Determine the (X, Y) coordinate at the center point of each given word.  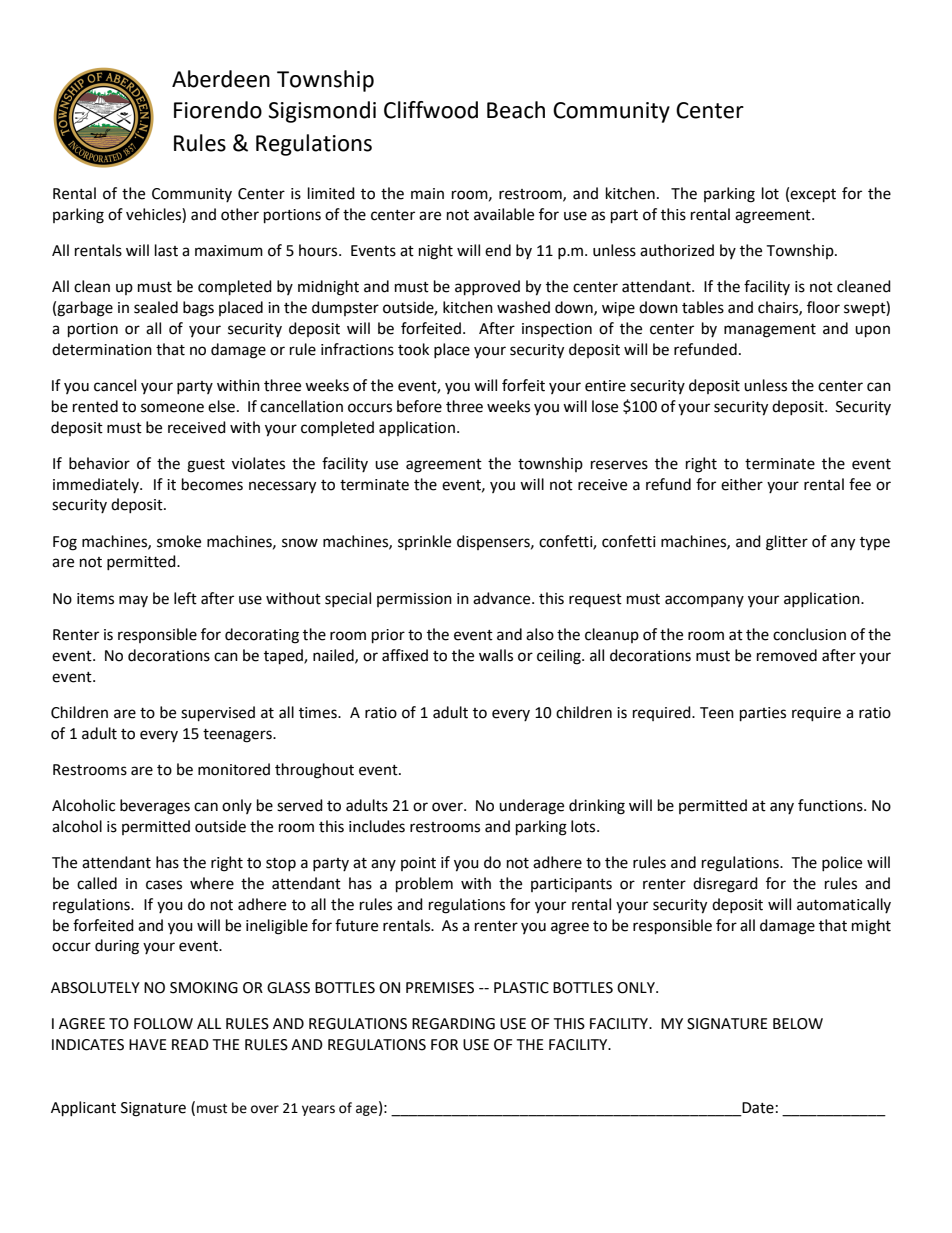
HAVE (148, 1044)
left (185, 598)
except (813, 196)
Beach (516, 110)
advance (503, 598)
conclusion (809, 634)
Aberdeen (221, 79)
